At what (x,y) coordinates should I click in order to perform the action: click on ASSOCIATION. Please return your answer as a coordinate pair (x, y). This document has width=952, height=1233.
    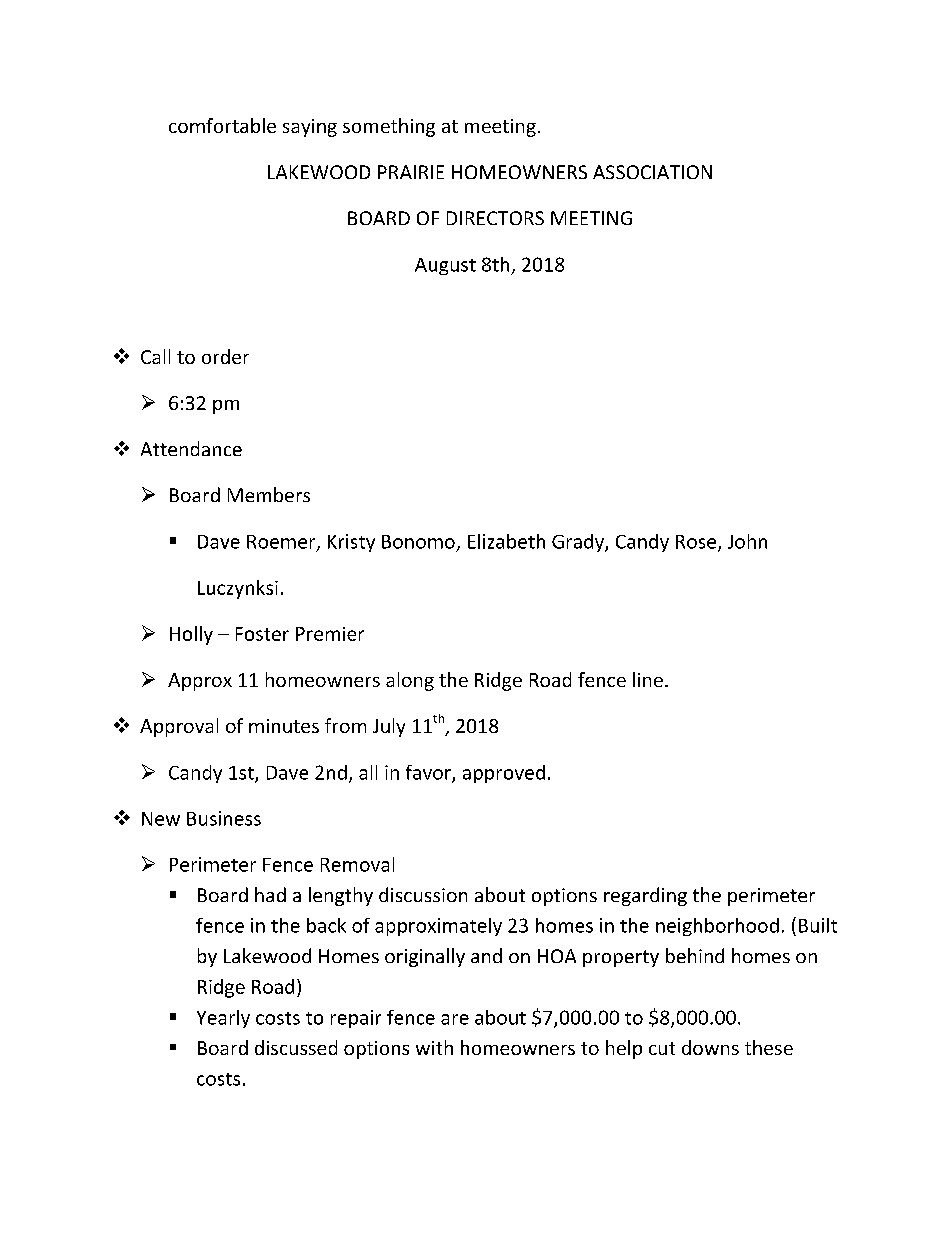
    Looking at the image, I should click on (652, 172).
